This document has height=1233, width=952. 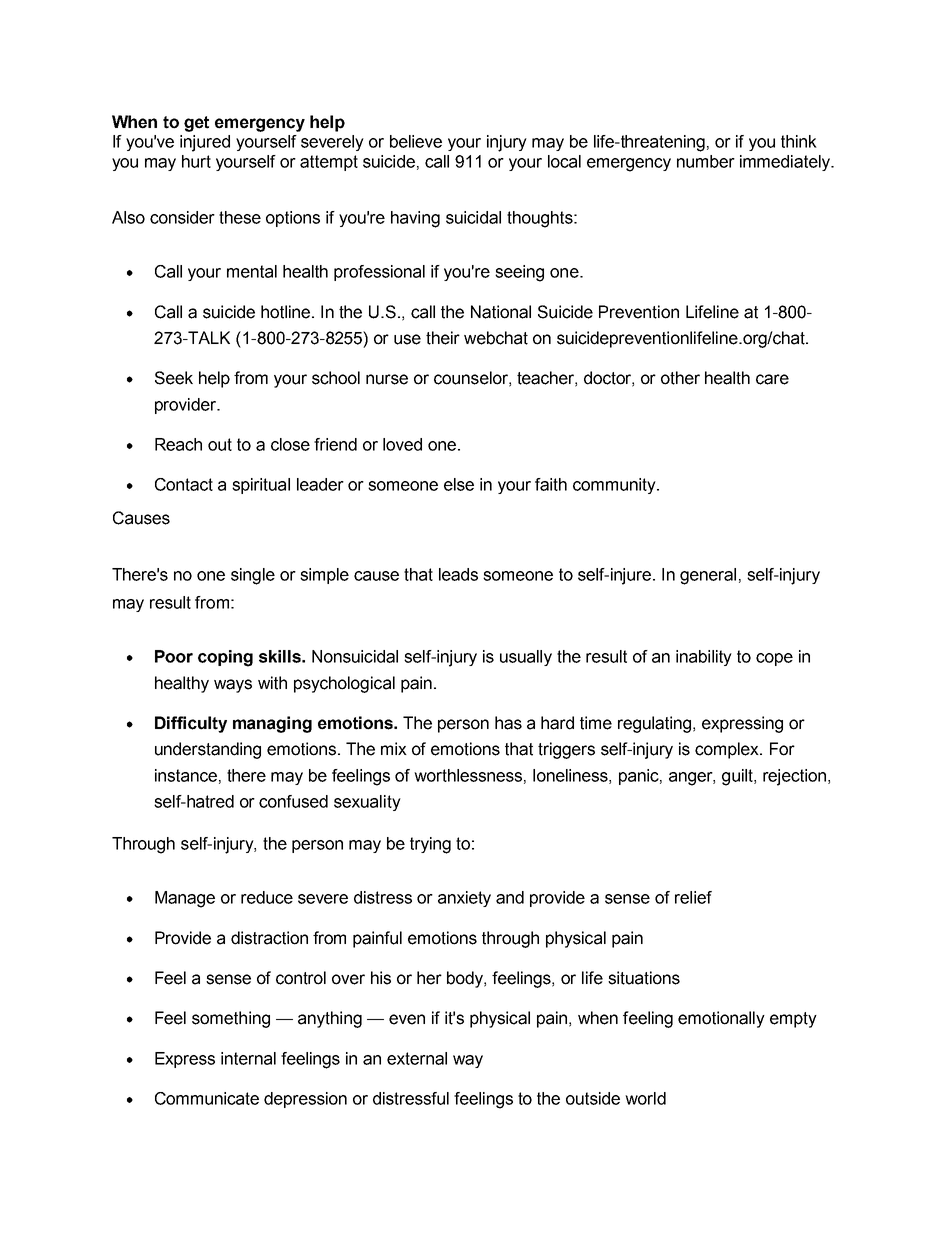 I want to click on leads, so click(x=458, y=574).
